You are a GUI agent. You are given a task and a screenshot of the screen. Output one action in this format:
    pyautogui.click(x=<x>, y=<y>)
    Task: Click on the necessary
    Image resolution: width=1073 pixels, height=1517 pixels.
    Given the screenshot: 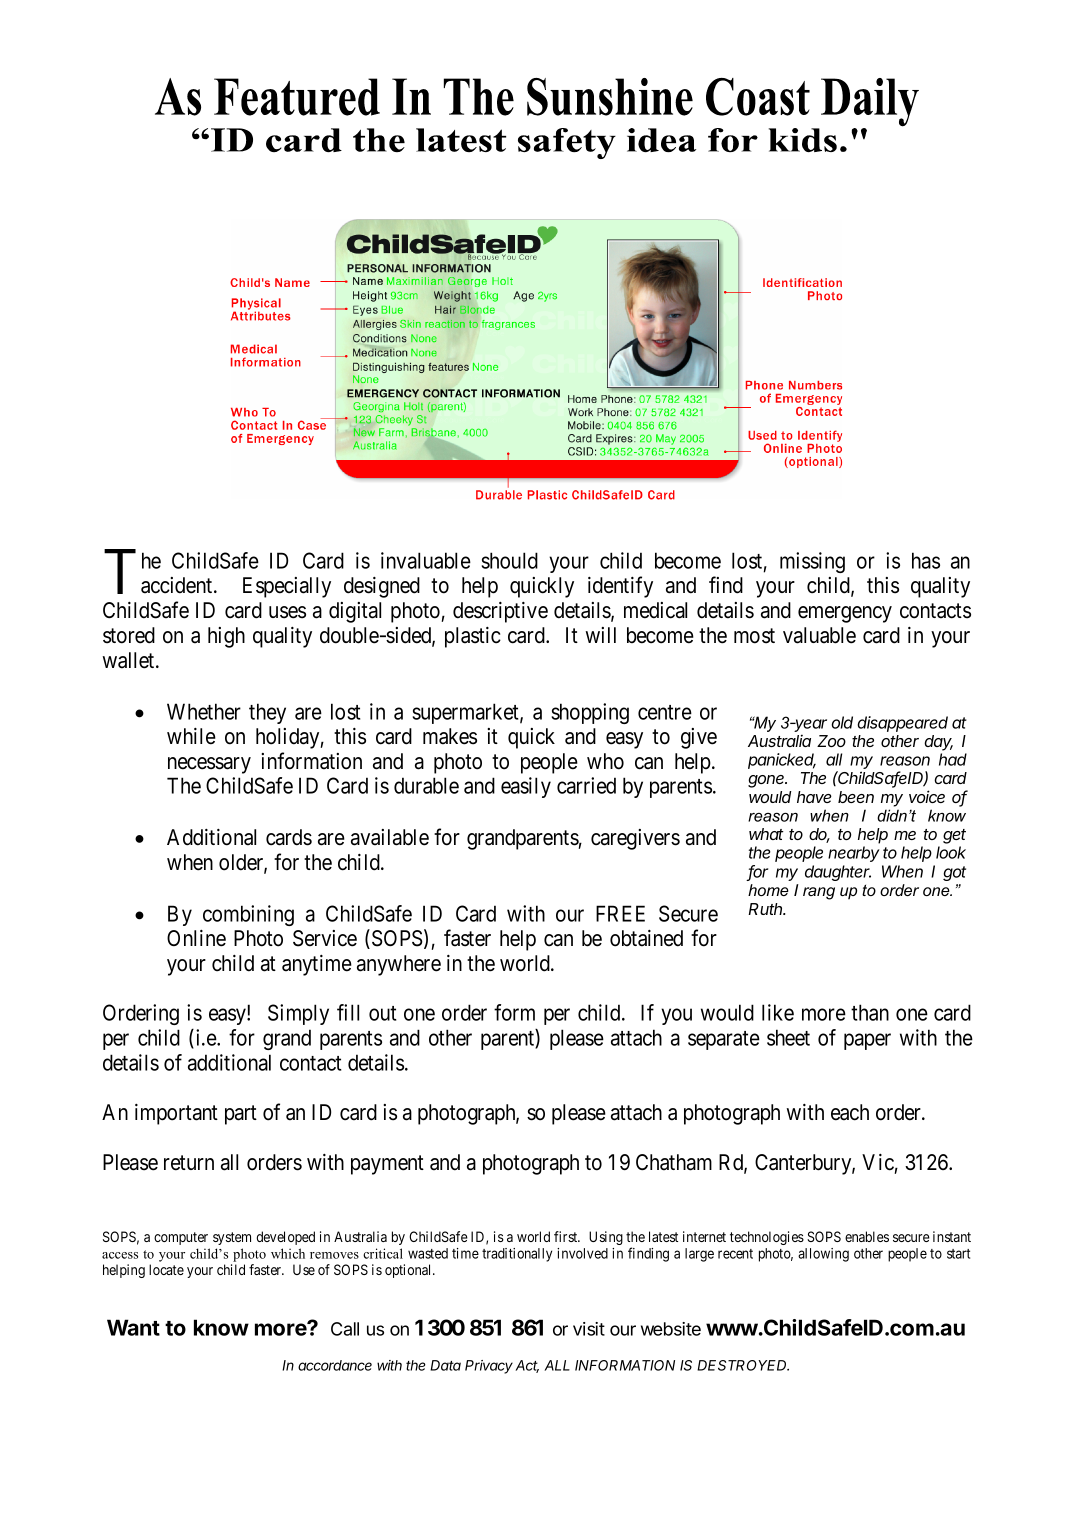 What is the action you would take?
    pyautogui.click(x=209, y=765)
